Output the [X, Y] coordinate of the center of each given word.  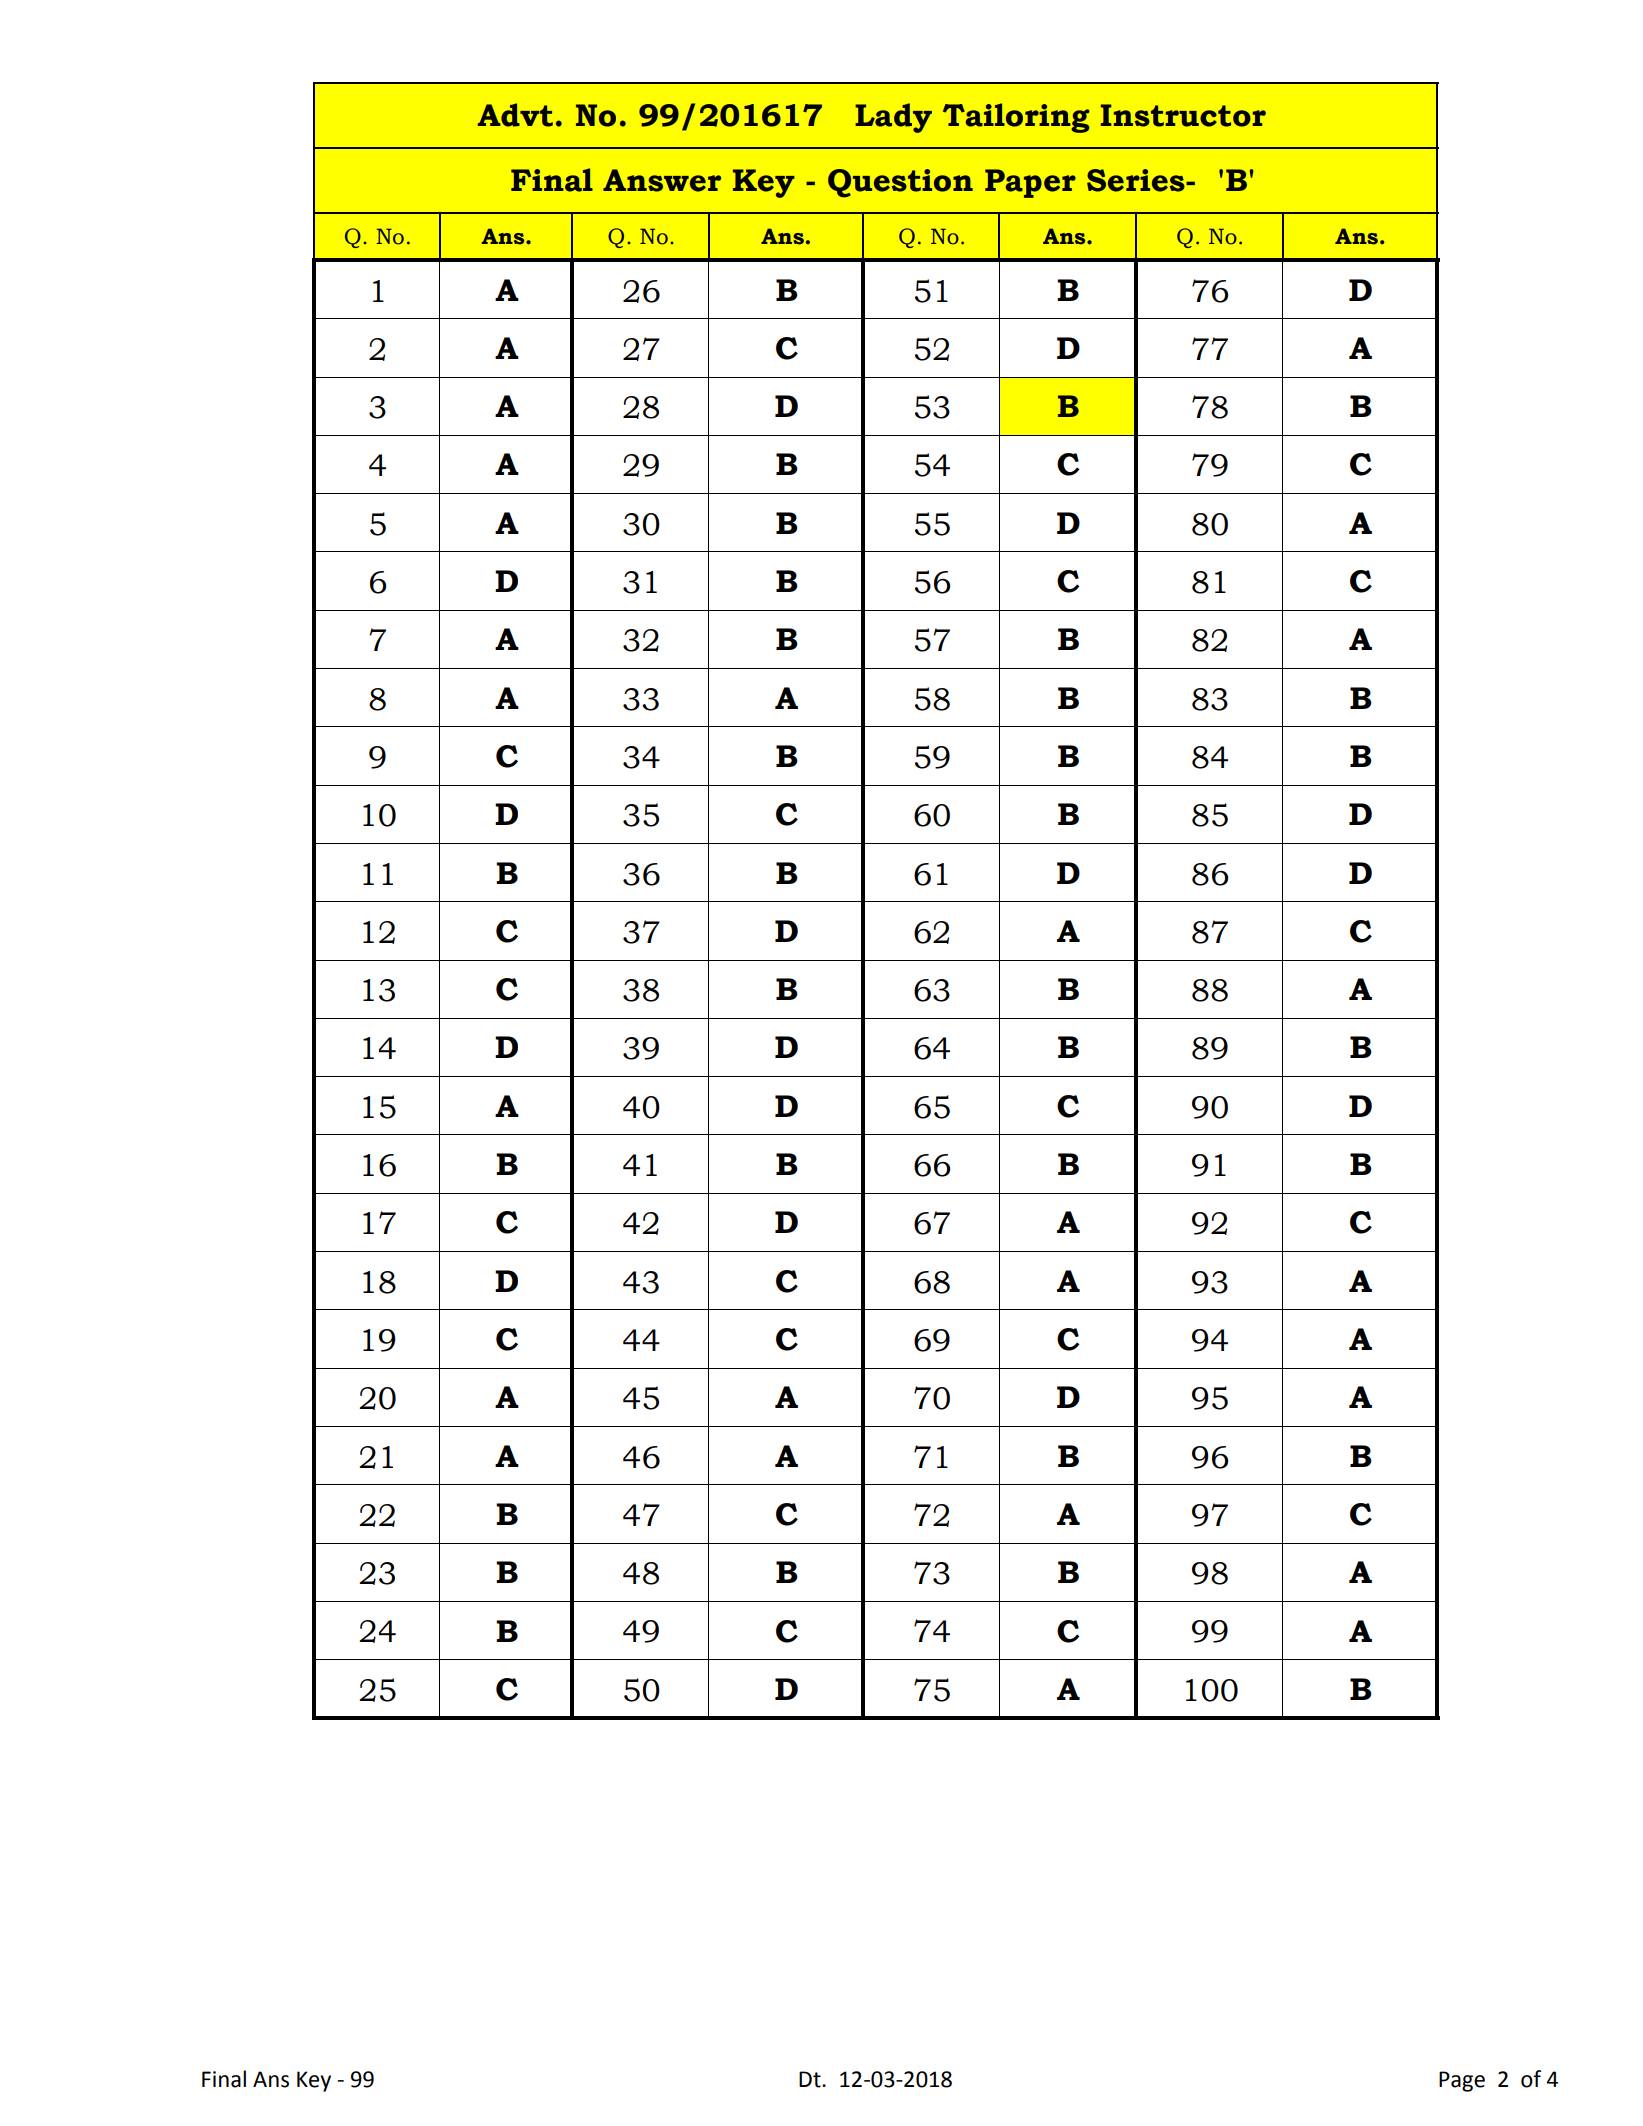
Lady [893, 118]
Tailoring [1016, 118]
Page [1462, 2081]
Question [900, 183]
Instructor [1183, 115]
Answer [662, 180]
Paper [1030, 183]
